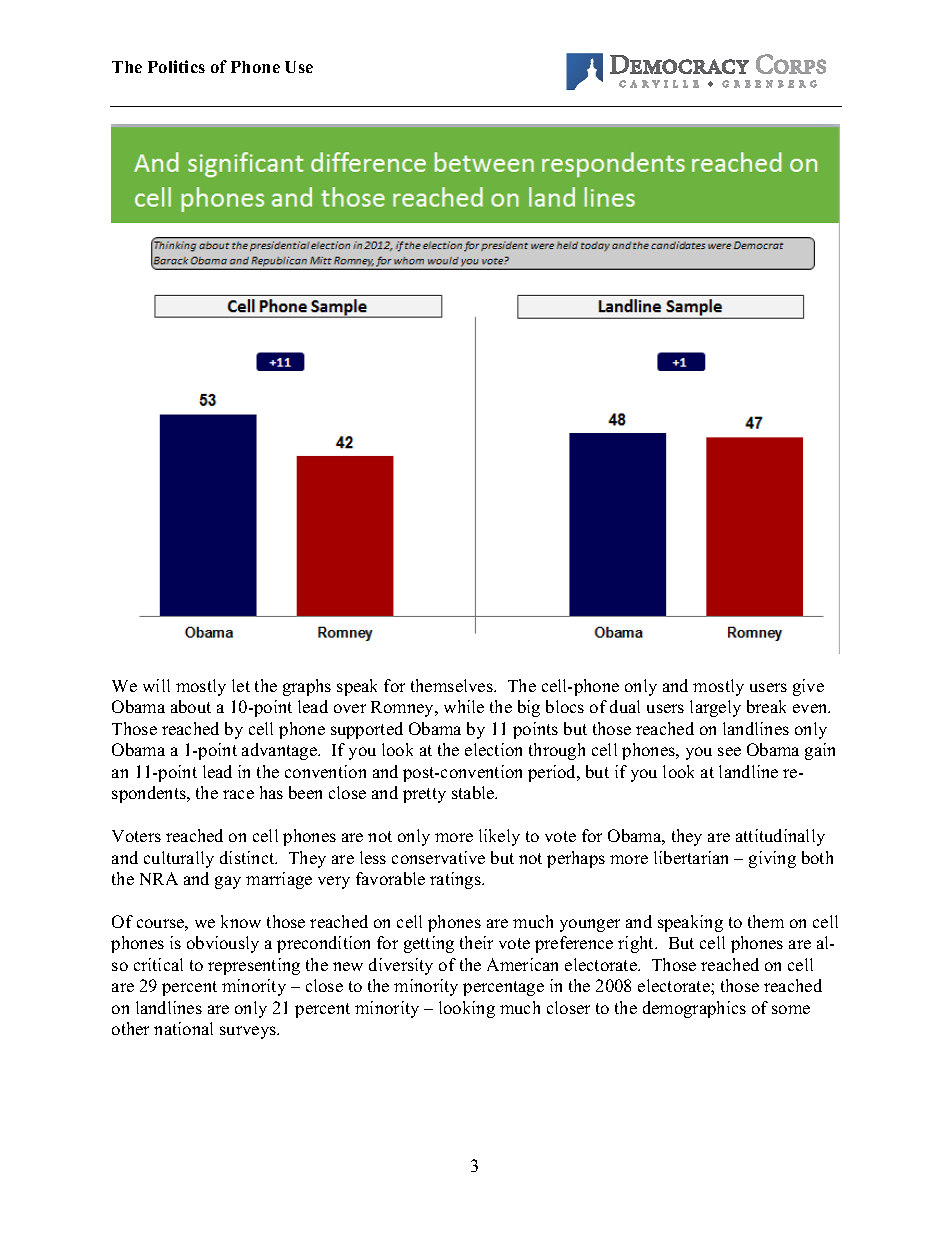 Image resolution: width=952 pixels, height=1233 pixels. What do you see at coordinates (183, 1028) in the image?
I see `national` at bounding box center [183, 1028].
